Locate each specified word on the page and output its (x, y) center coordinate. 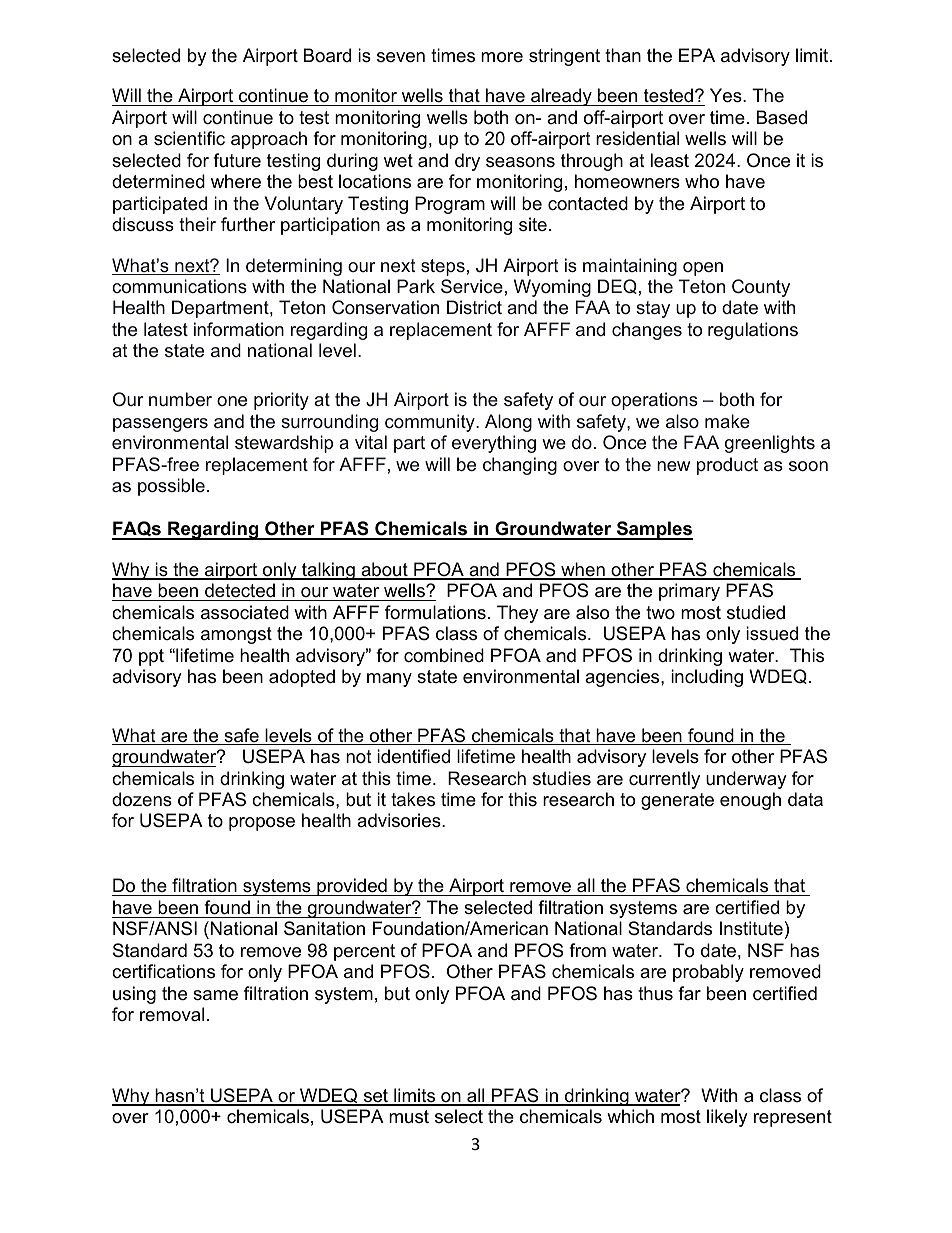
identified (413, 756)
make (727, 421)
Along (508, 423)
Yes (727, 95)
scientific (189, 138)
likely (727, 1118)
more (502, 57)
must (409, 1117)
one (232, 401)
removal (172, 1014)
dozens (142, 799)
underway (746, 780)
